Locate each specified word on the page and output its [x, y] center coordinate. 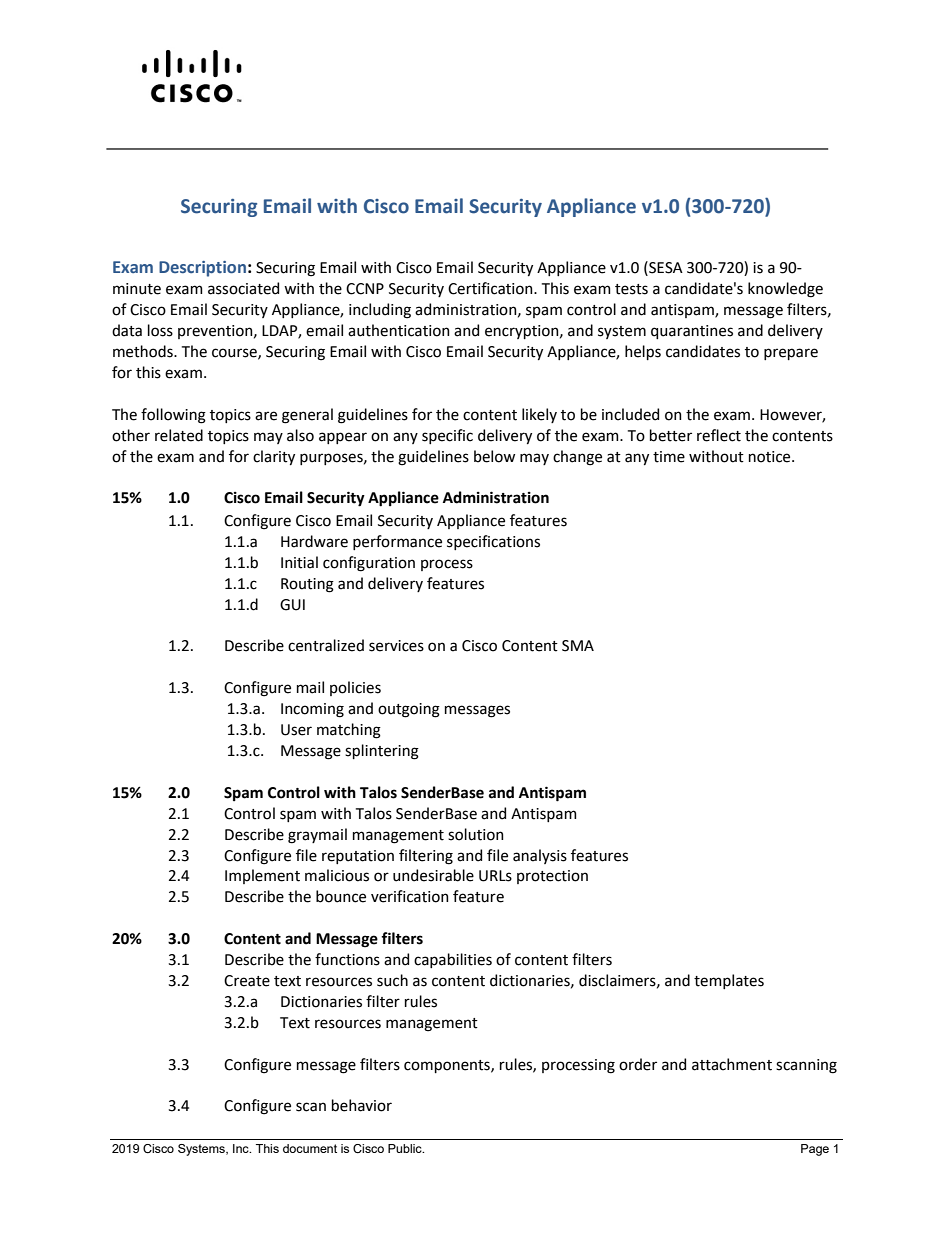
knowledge [785, 290]
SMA [578, 646]
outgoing [409, 710]
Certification [491, 288]
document [310, 1148]
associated [243, 288]
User [296, 730]
